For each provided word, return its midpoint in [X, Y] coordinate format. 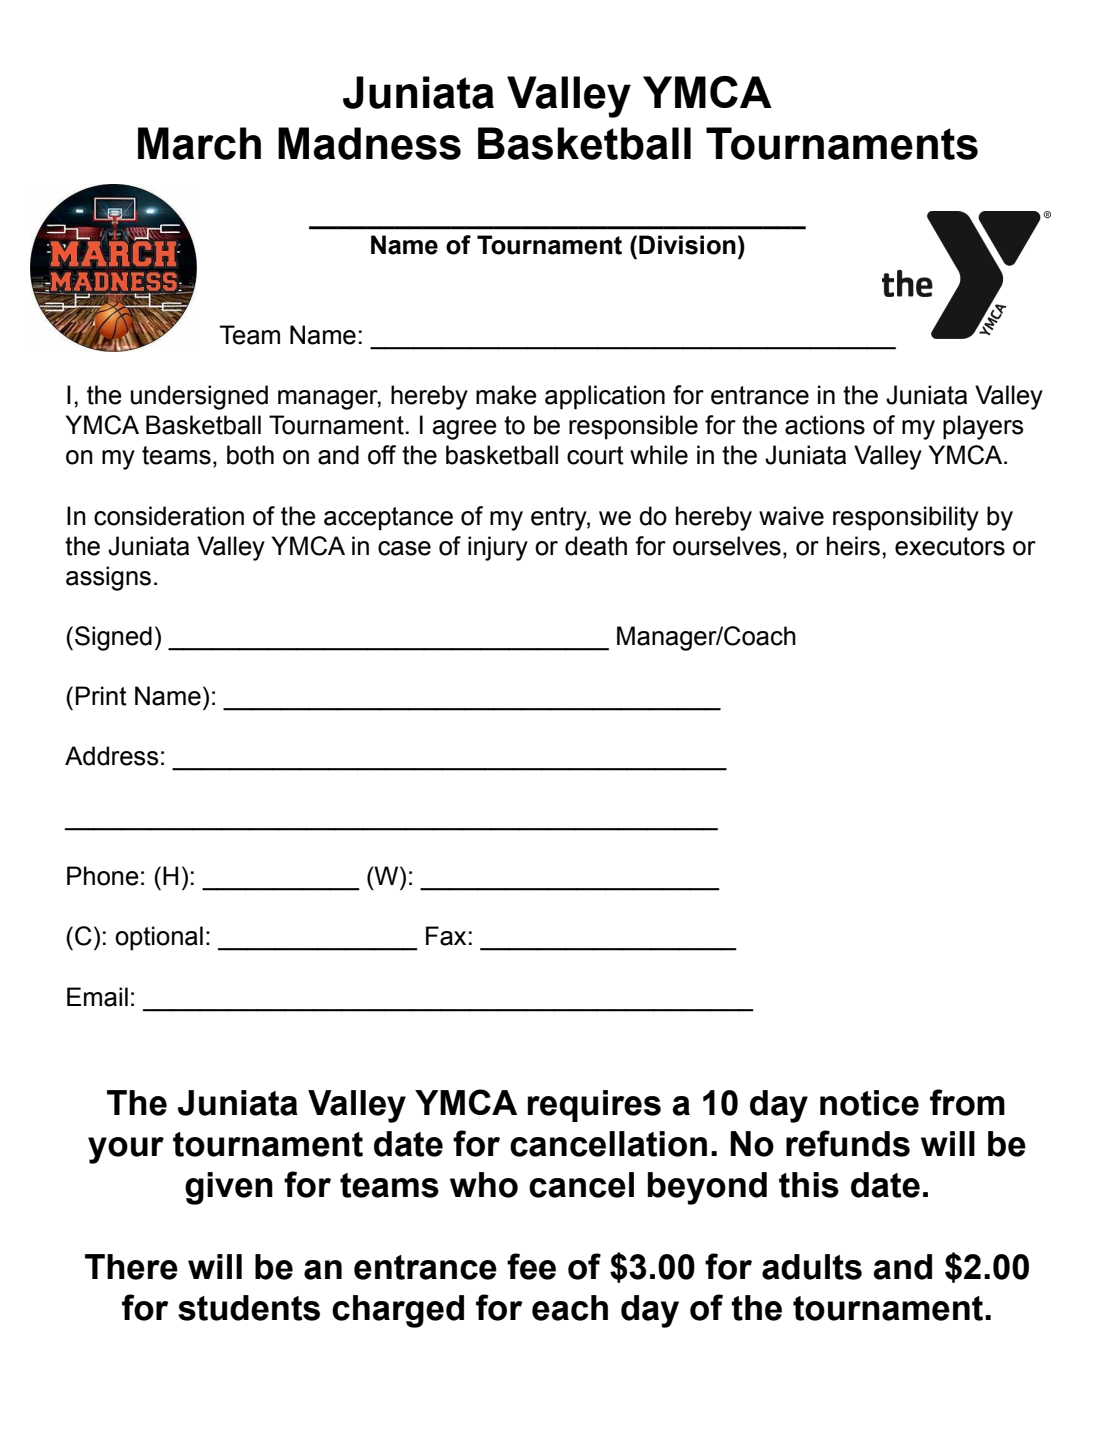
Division [687, 245]
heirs [853, 546]
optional [159, 938]
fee [531, 1266]
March [199, 143]
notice [869, 1103]
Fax [446, 936]
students [249, 1308]
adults [812, 1267]
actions [825, 425]
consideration [169, 516]
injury [498, 548]
